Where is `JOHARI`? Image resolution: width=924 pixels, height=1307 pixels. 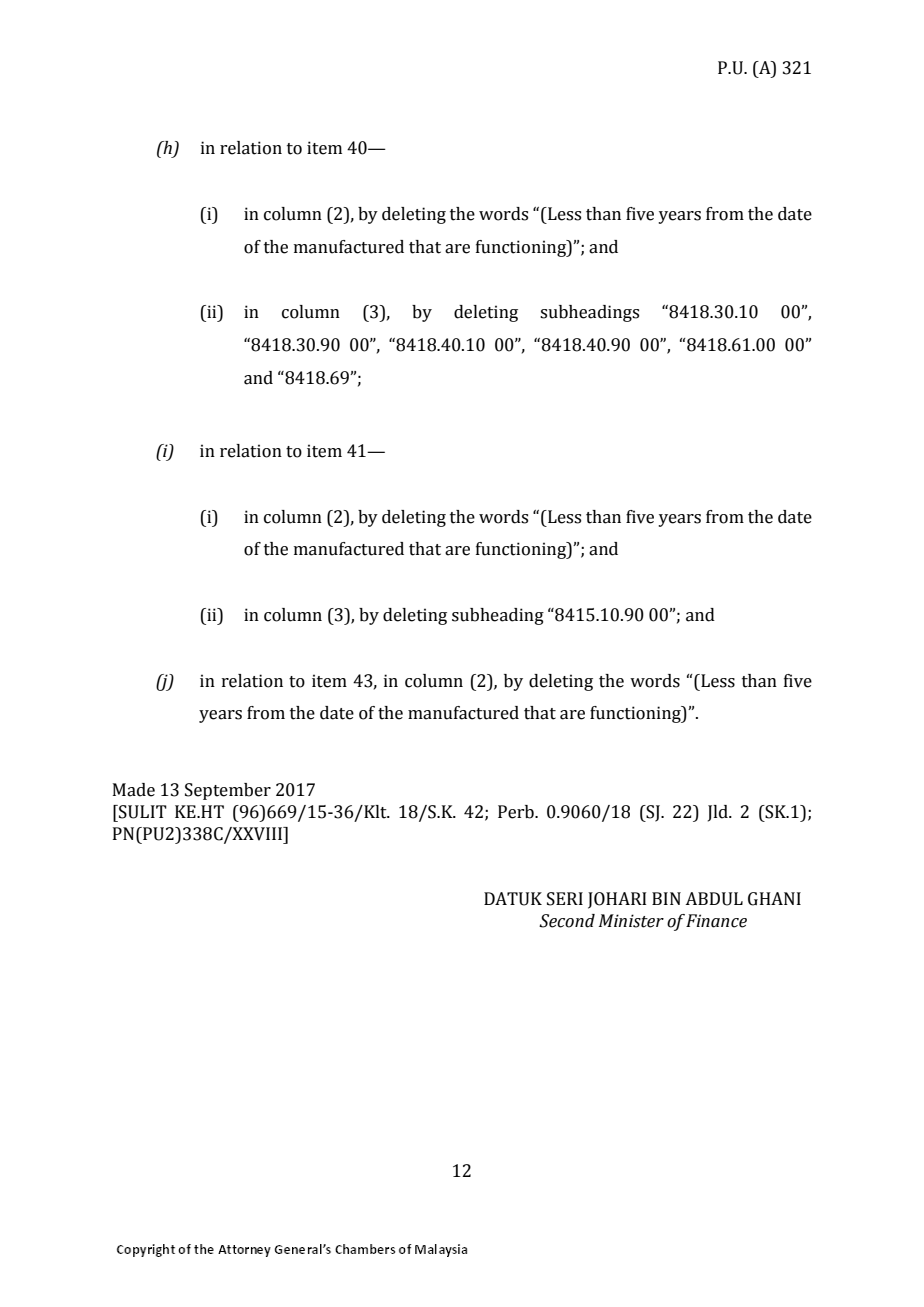 JOHARI is located at coordinates (617, 900).
